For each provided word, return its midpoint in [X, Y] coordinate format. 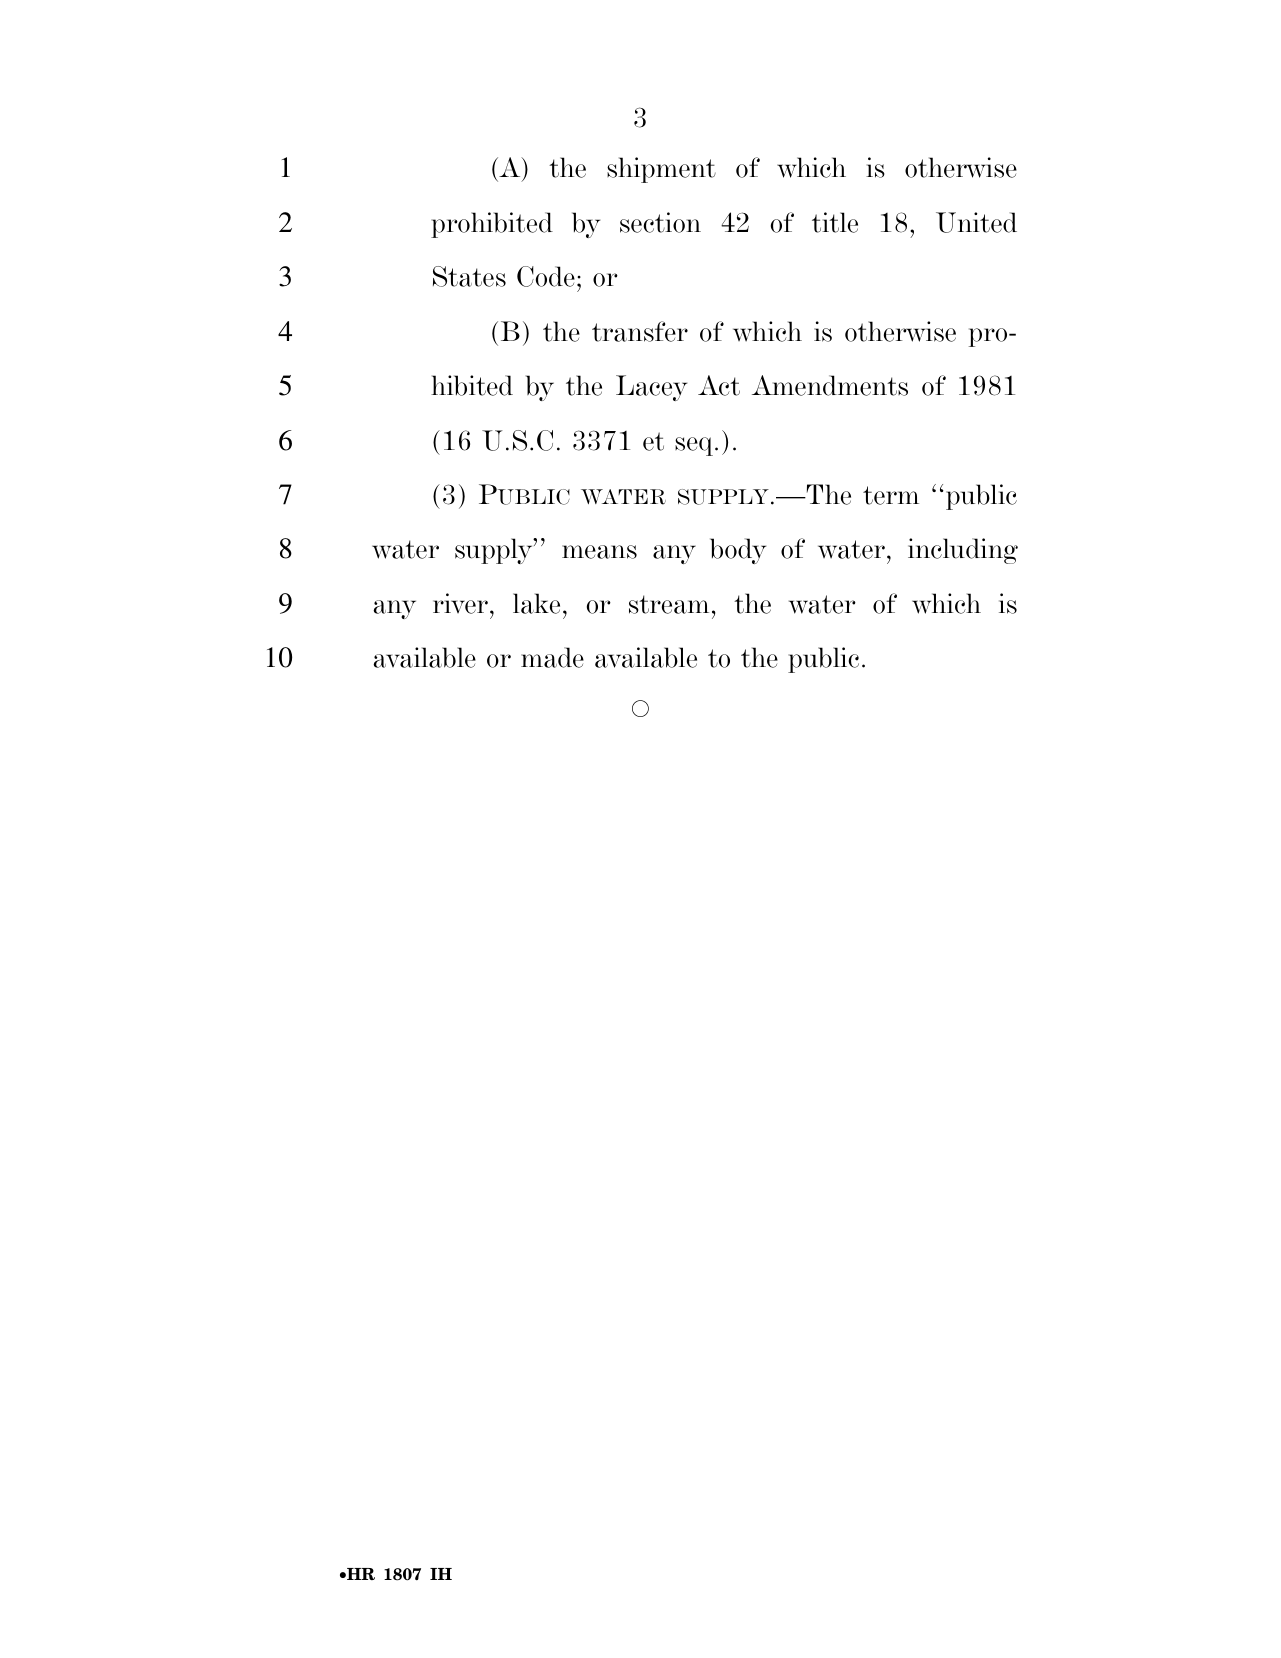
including [963, 551]
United [976, 222]
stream [669, 604]
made [552, 657]
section [660, 222]
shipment [661, 170]
